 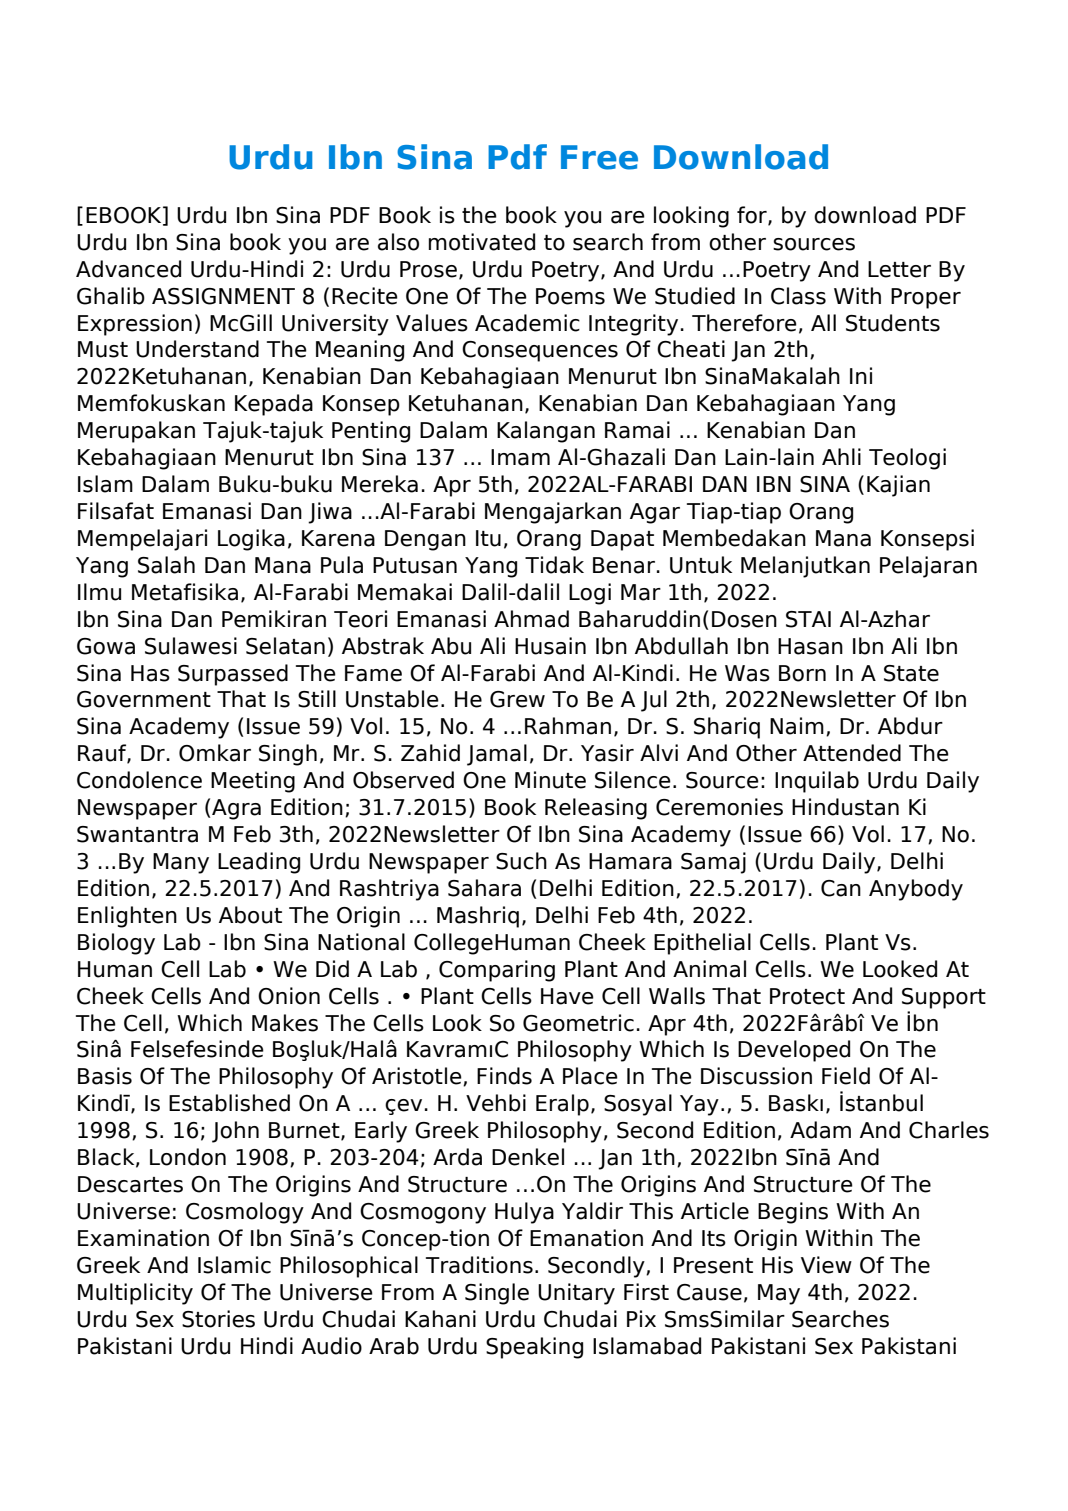 What do you see at coordinates (128, 269) in the screenshot?
I see `Advanced` at bounding box center [128, 269].
